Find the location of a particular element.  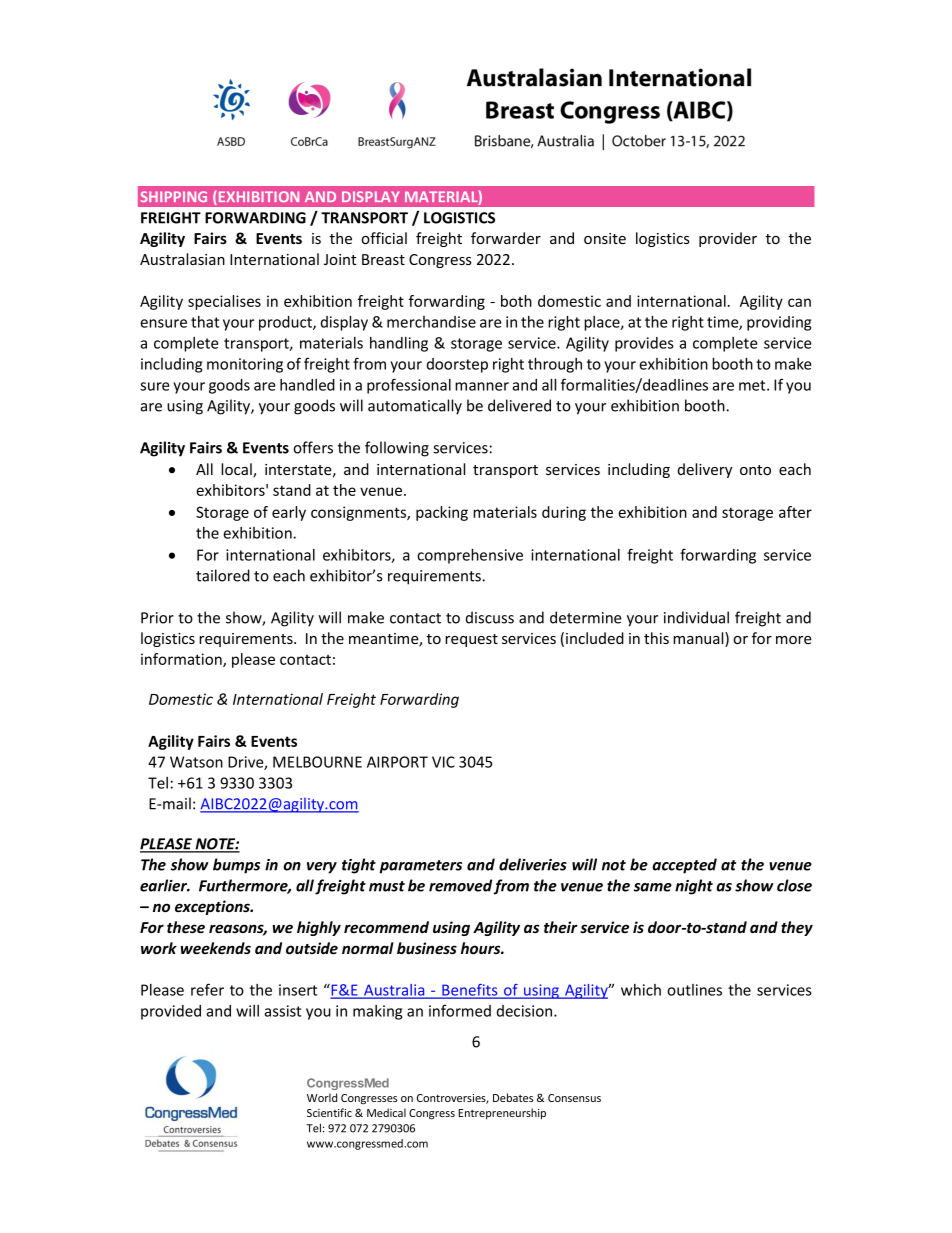

tailored is located at coordinates (223, 575).
